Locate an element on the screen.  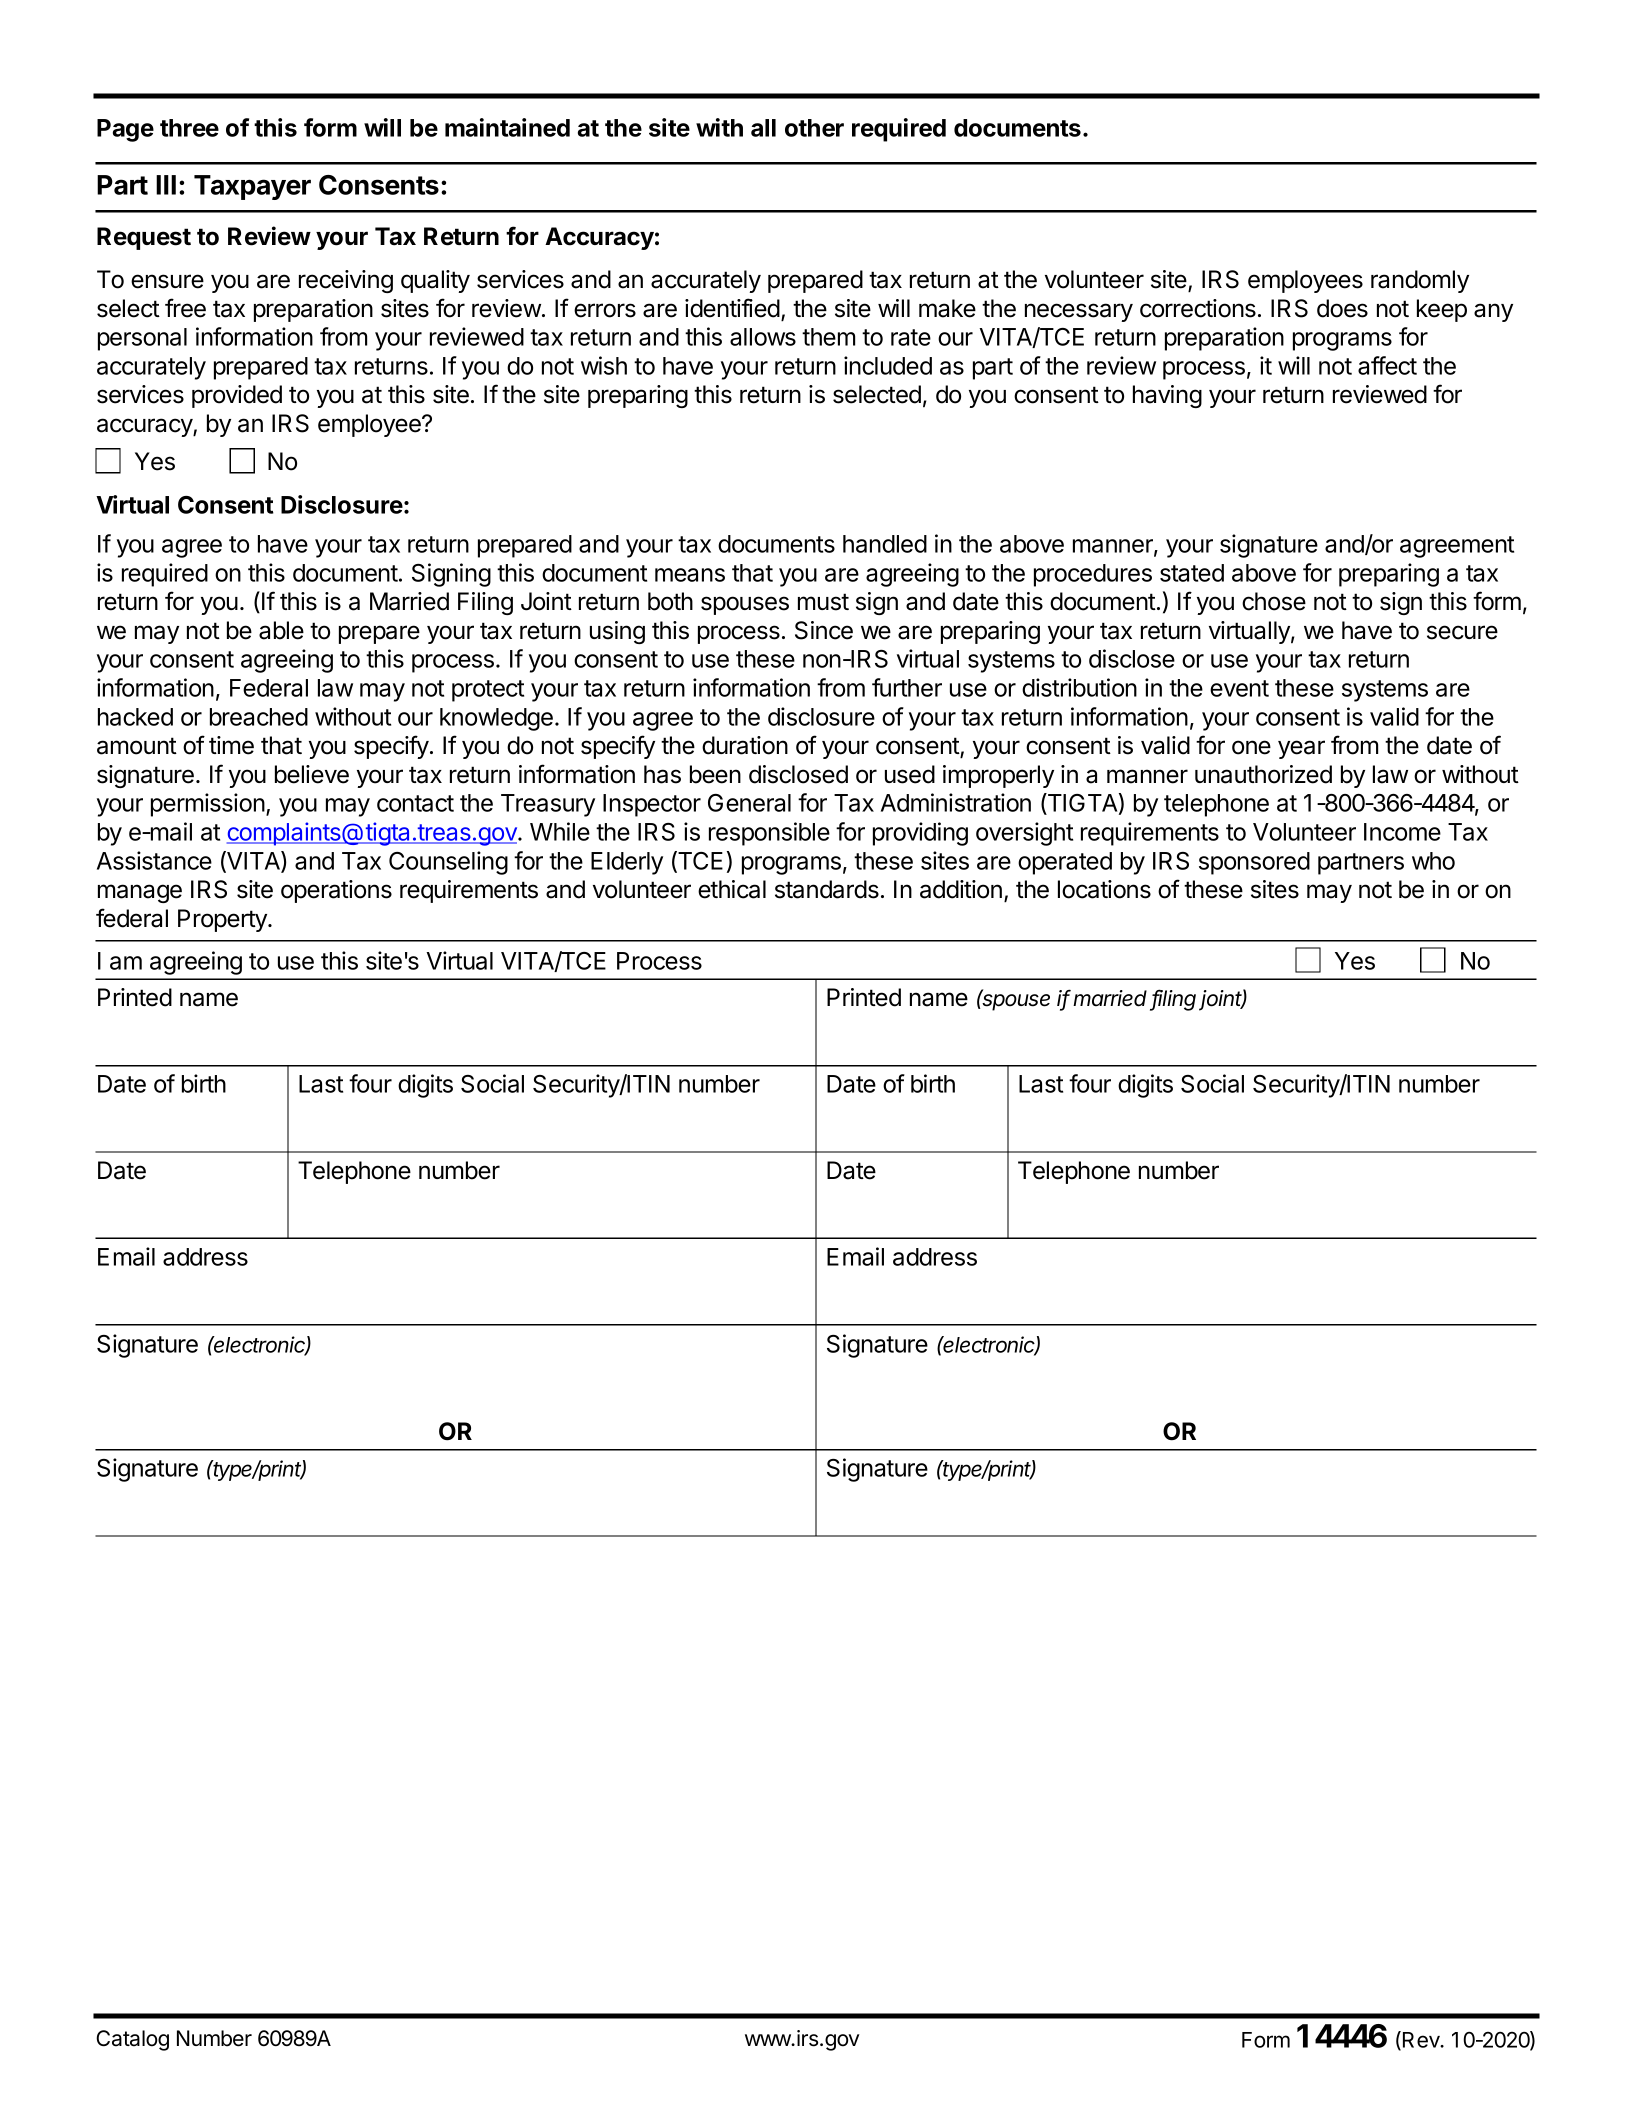
handled is located at coordinates (885, 544).
